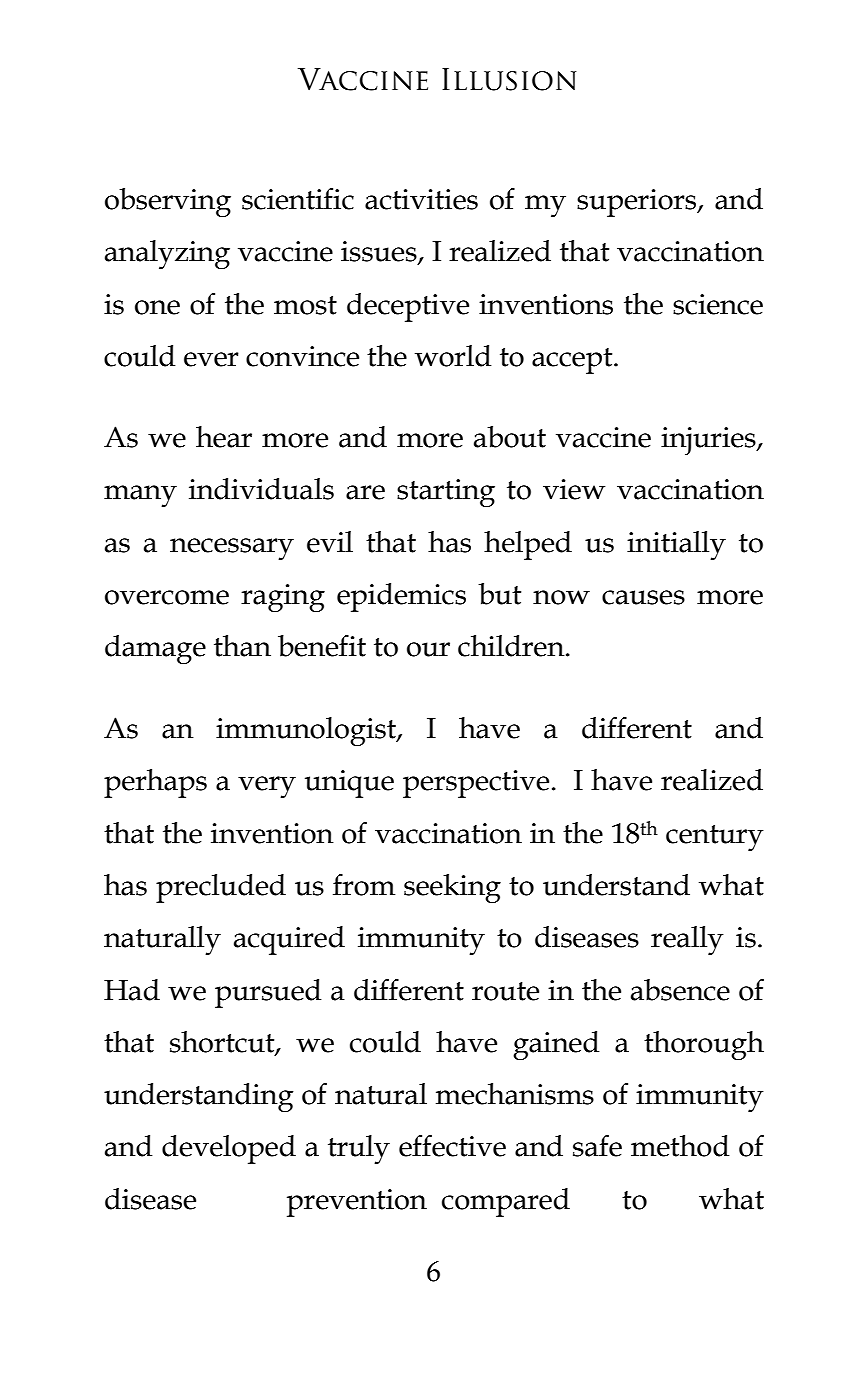 The width and height of the screenshot is (868, 1389). I want to click on initially, so click(676, 545).
